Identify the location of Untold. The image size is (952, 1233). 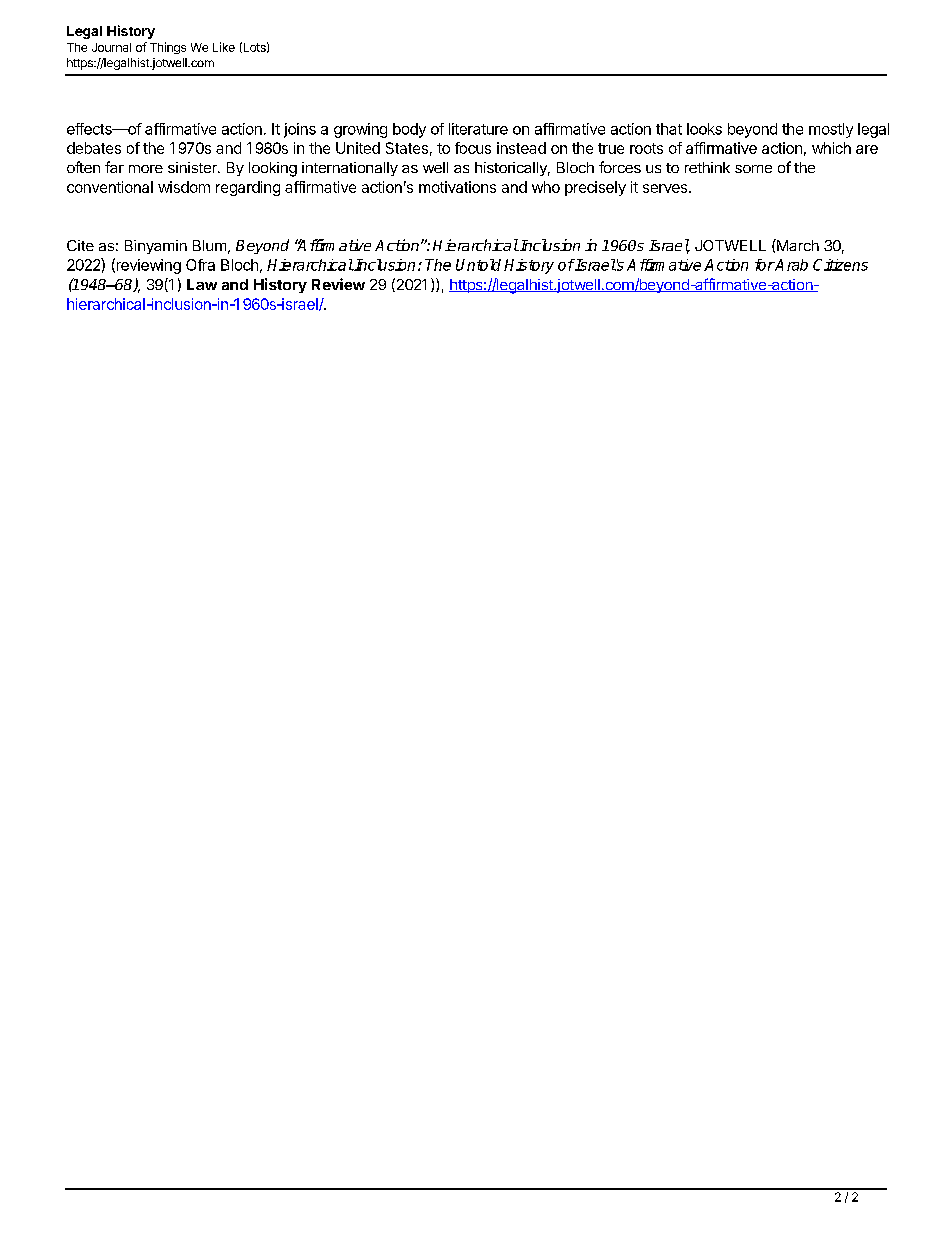
(478, 265).
